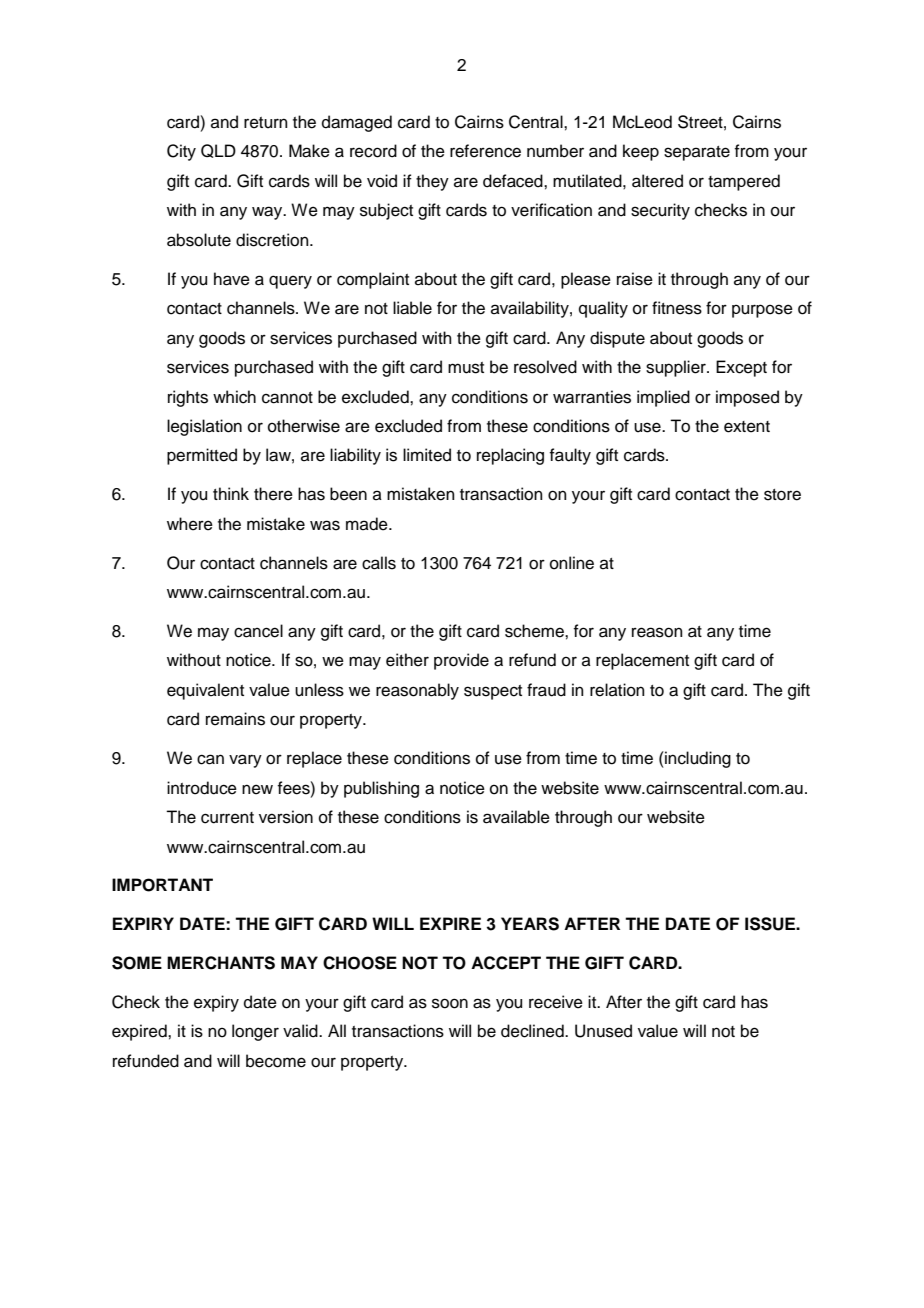 The height and width of the screenshot is (1308, 924). I want to click on separate, so click(697, 153).
